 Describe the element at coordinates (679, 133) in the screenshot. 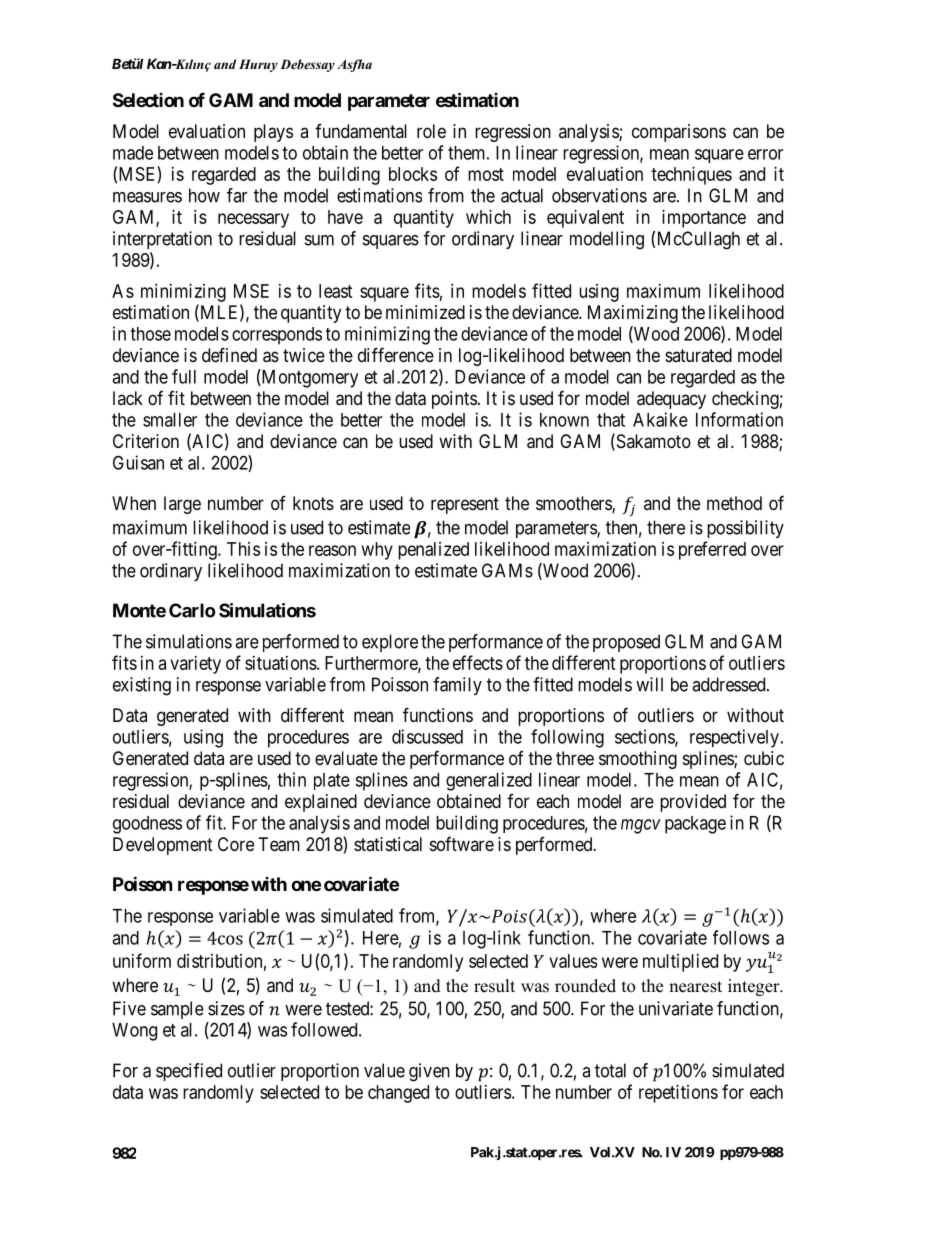

I see `comparisons` at that location.
